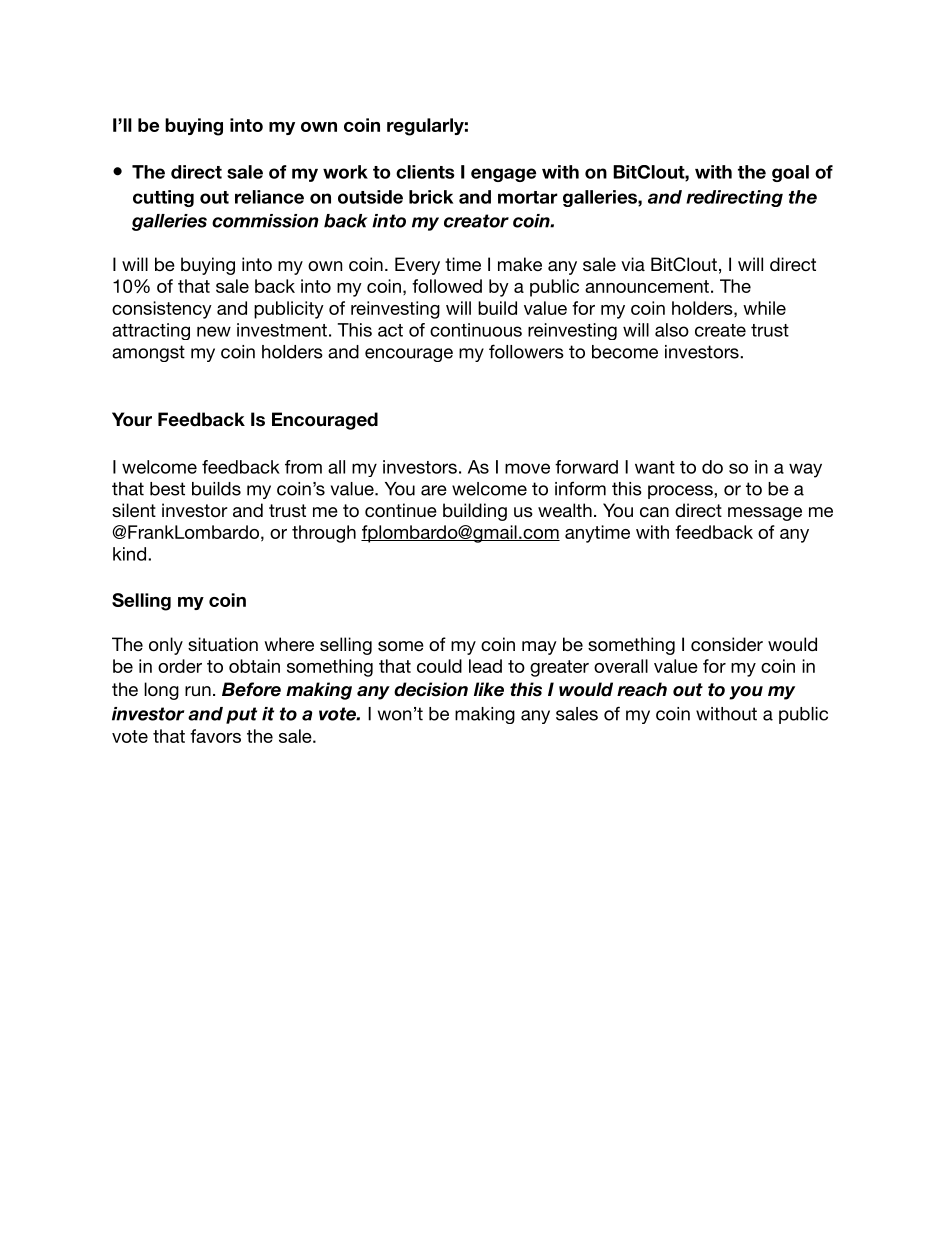 Image resolution: width=952 pixels, height=1233 pixels. What do you see at coordinates (790, 173) in the document?
I see `goal` at bounding box center [790, 173].
